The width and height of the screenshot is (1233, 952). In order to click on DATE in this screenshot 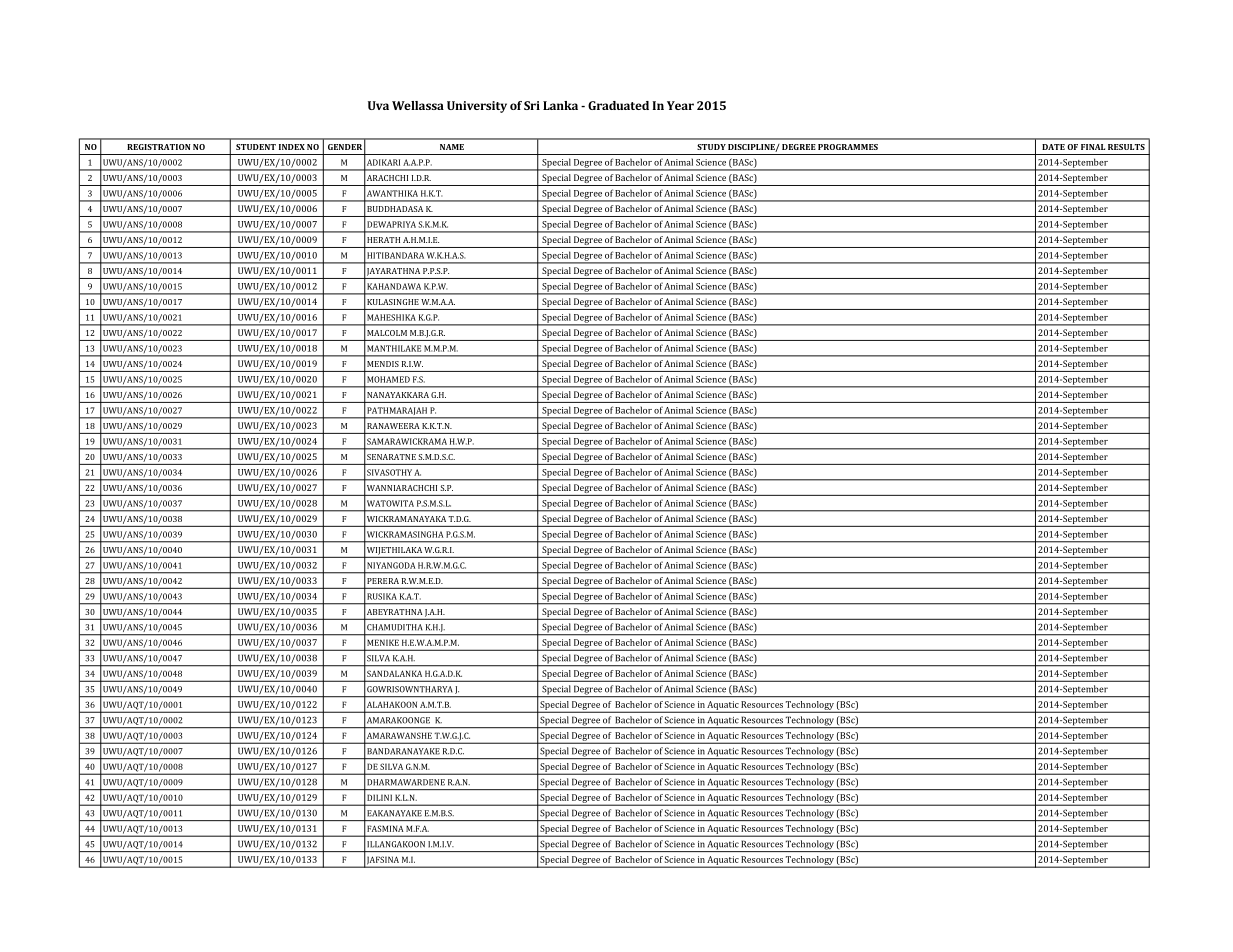, I will do `click(1053, 147)`.
